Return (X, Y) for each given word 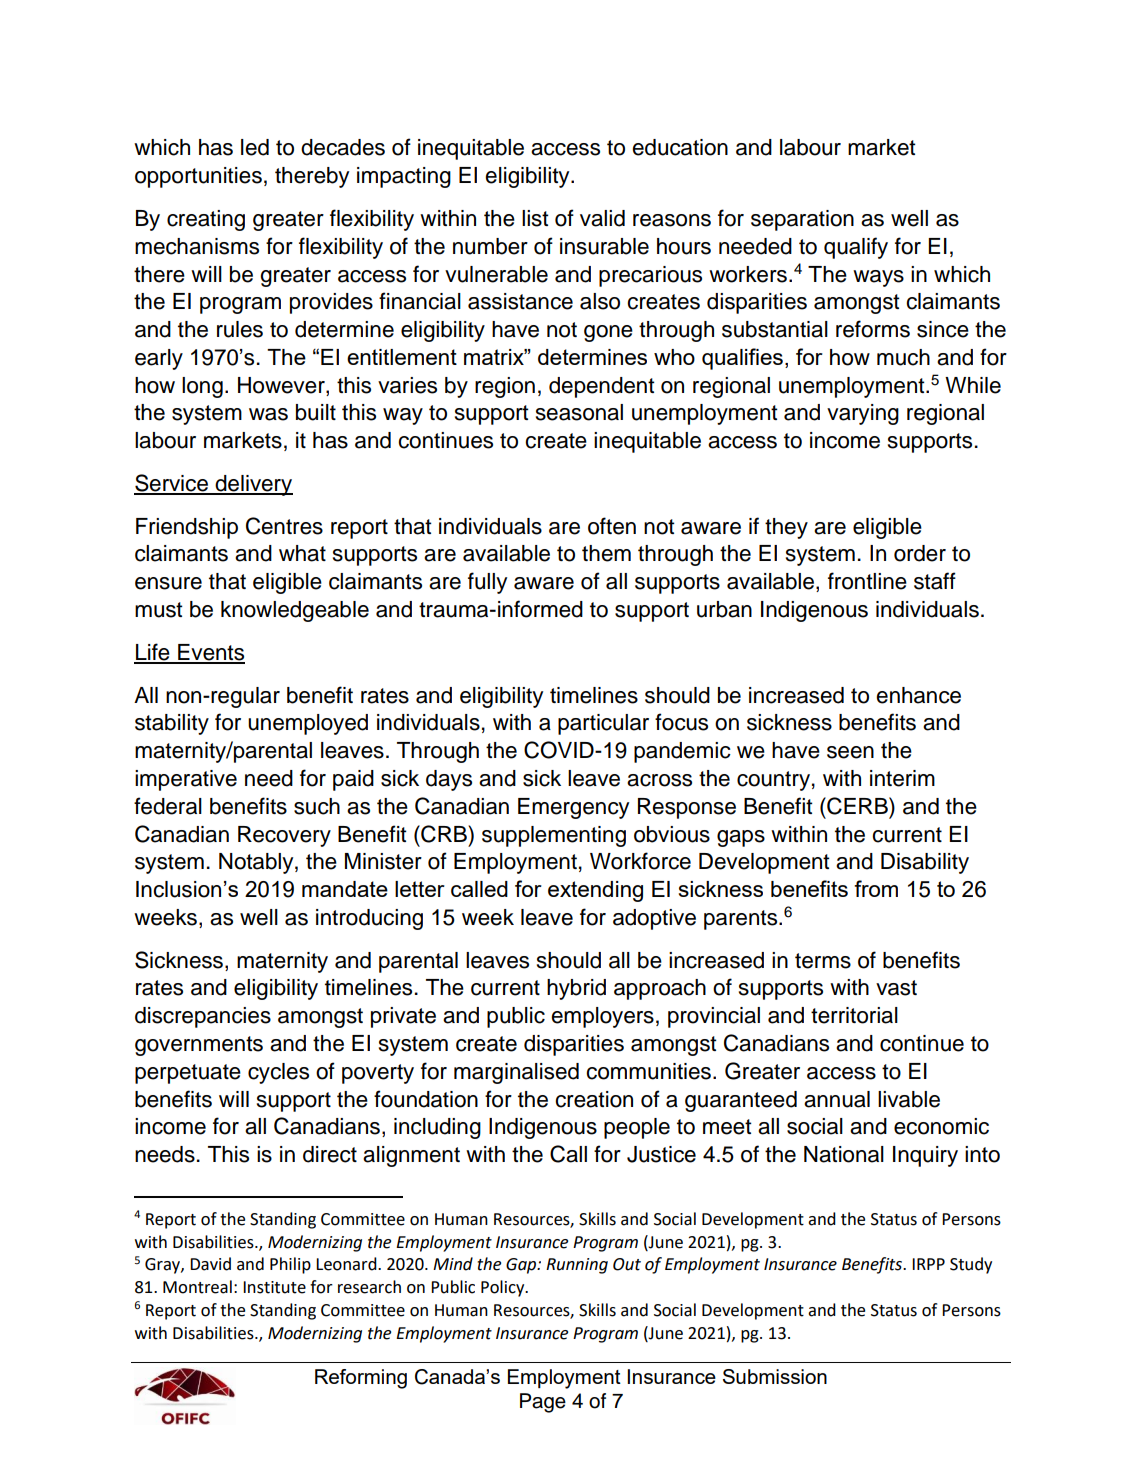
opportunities (198, 177)
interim (902, 778)
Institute (274, 1287)
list (535, 218)
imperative (186, 780)
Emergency (573, 808)
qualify (856, 248)
